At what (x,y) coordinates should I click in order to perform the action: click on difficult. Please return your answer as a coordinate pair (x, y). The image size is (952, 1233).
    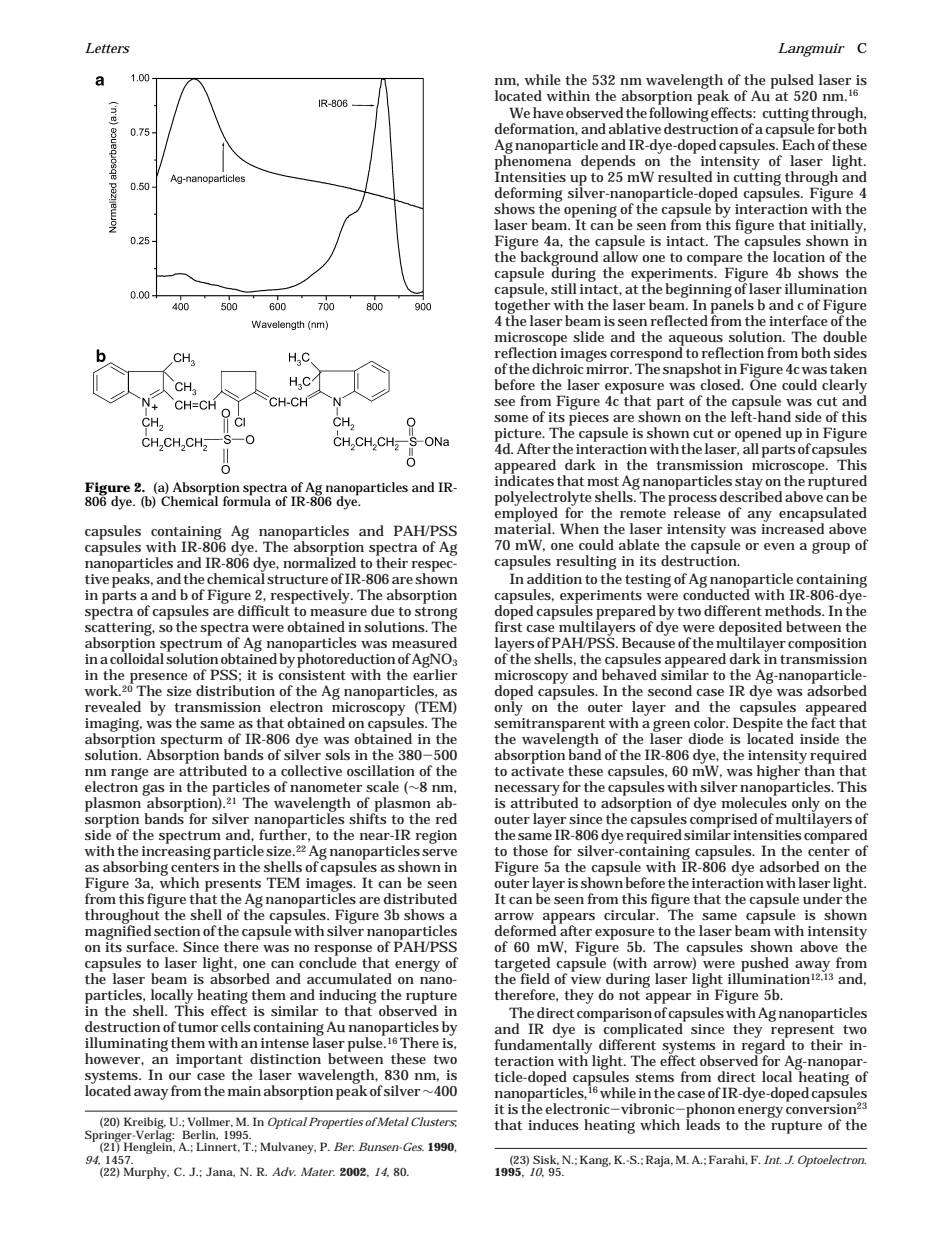
    Looking at the image, I should click on (265, 609).
